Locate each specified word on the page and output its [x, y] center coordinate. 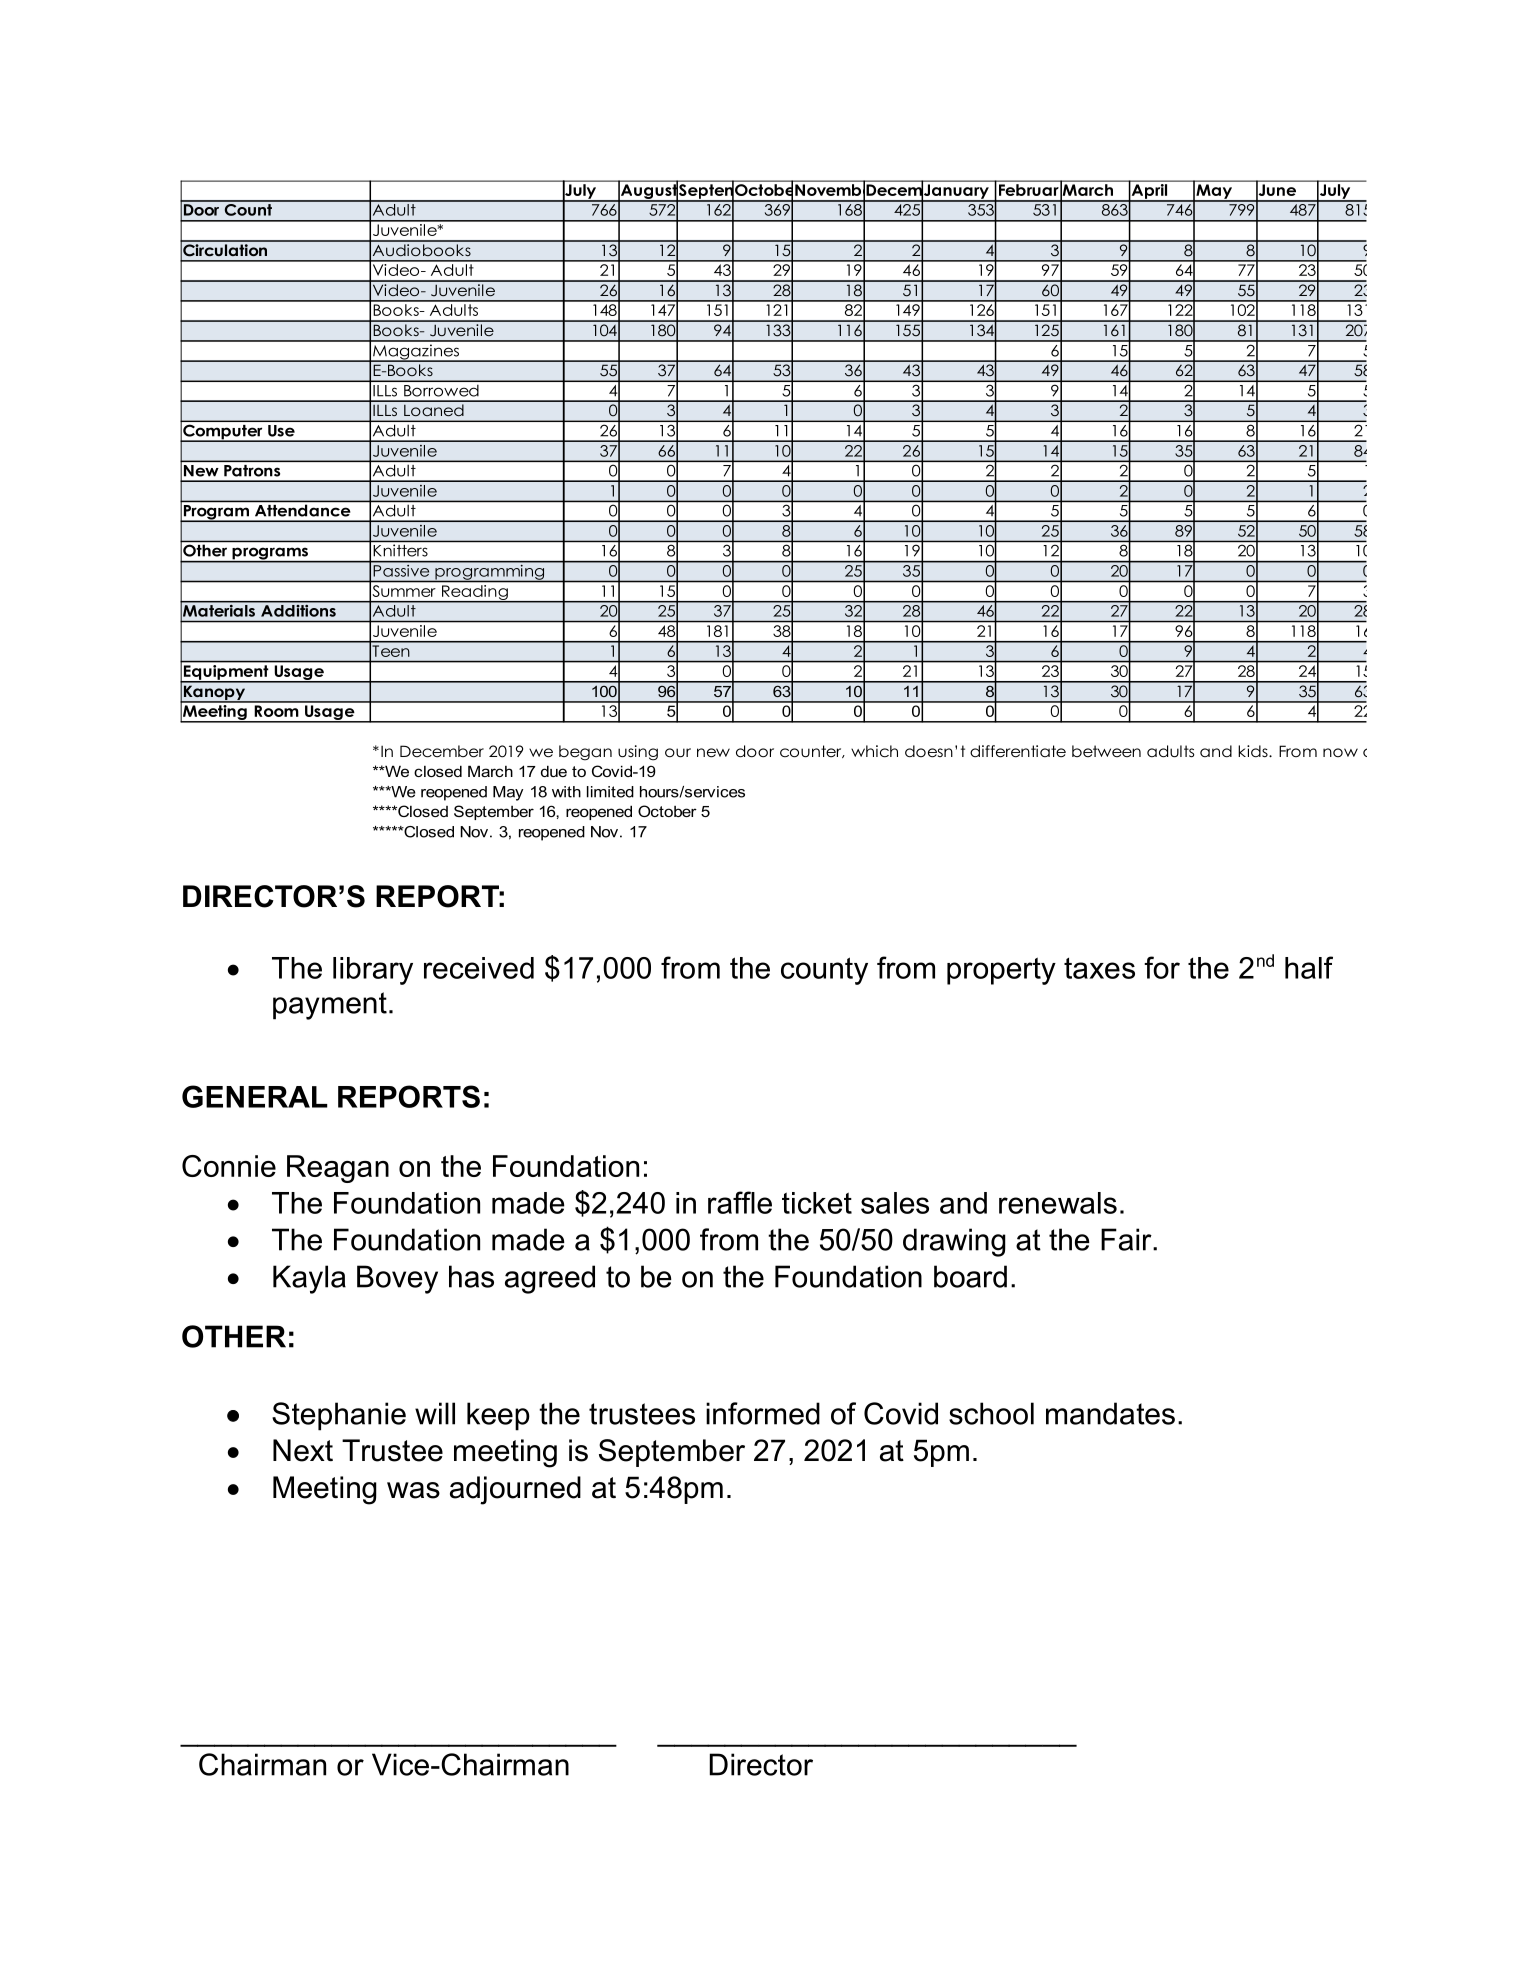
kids [1254, 751]
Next [303, 1450]
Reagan [338, 1169]
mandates [1110, 1413]
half [1309, 967]
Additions [298, 609]
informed [763, 1413]
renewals [1058, 1203]
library [373, 971]
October [667, 811]
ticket [817, 1203]
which [874, 751]
